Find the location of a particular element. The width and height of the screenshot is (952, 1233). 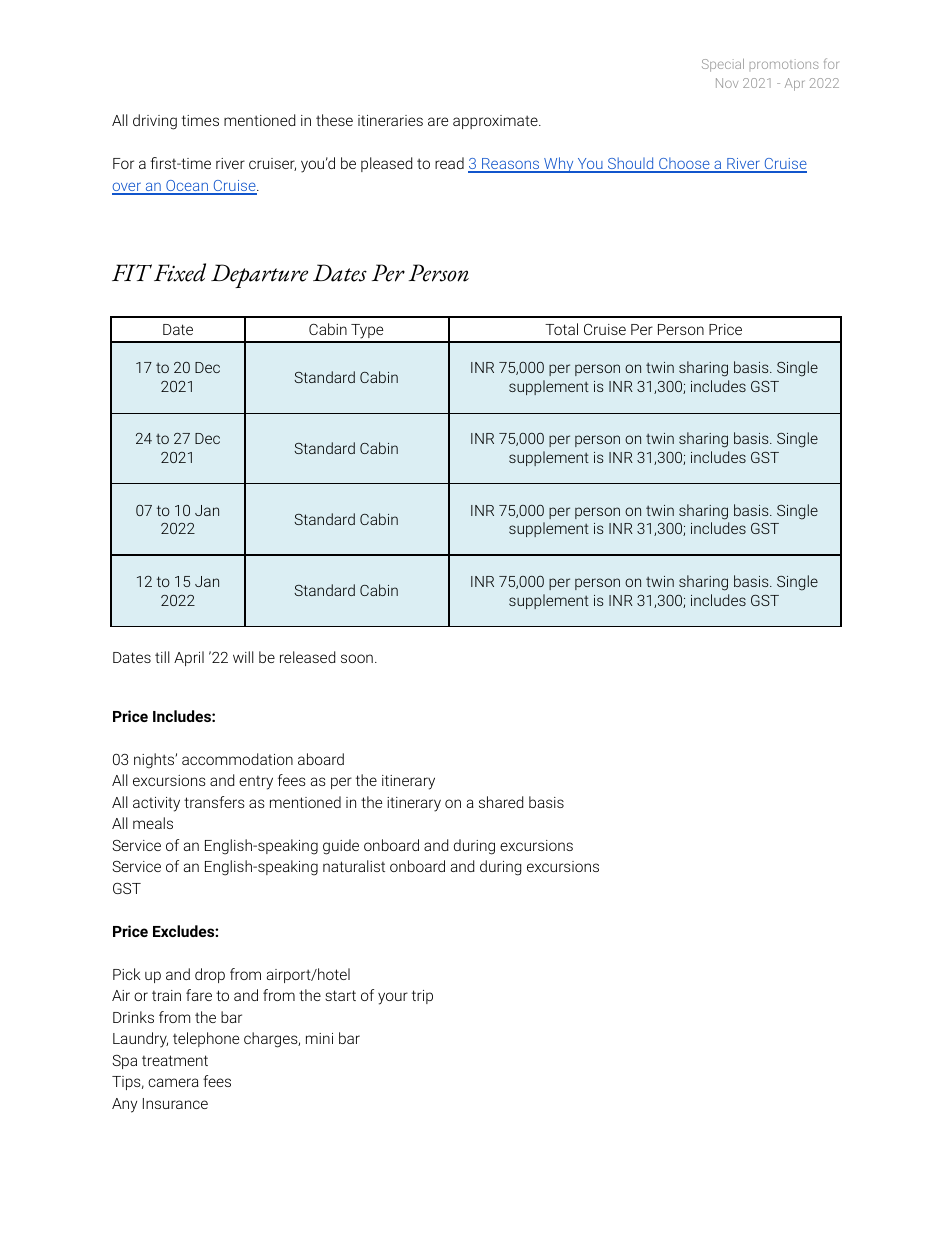

approximate is located at coordinates (496, 122).
